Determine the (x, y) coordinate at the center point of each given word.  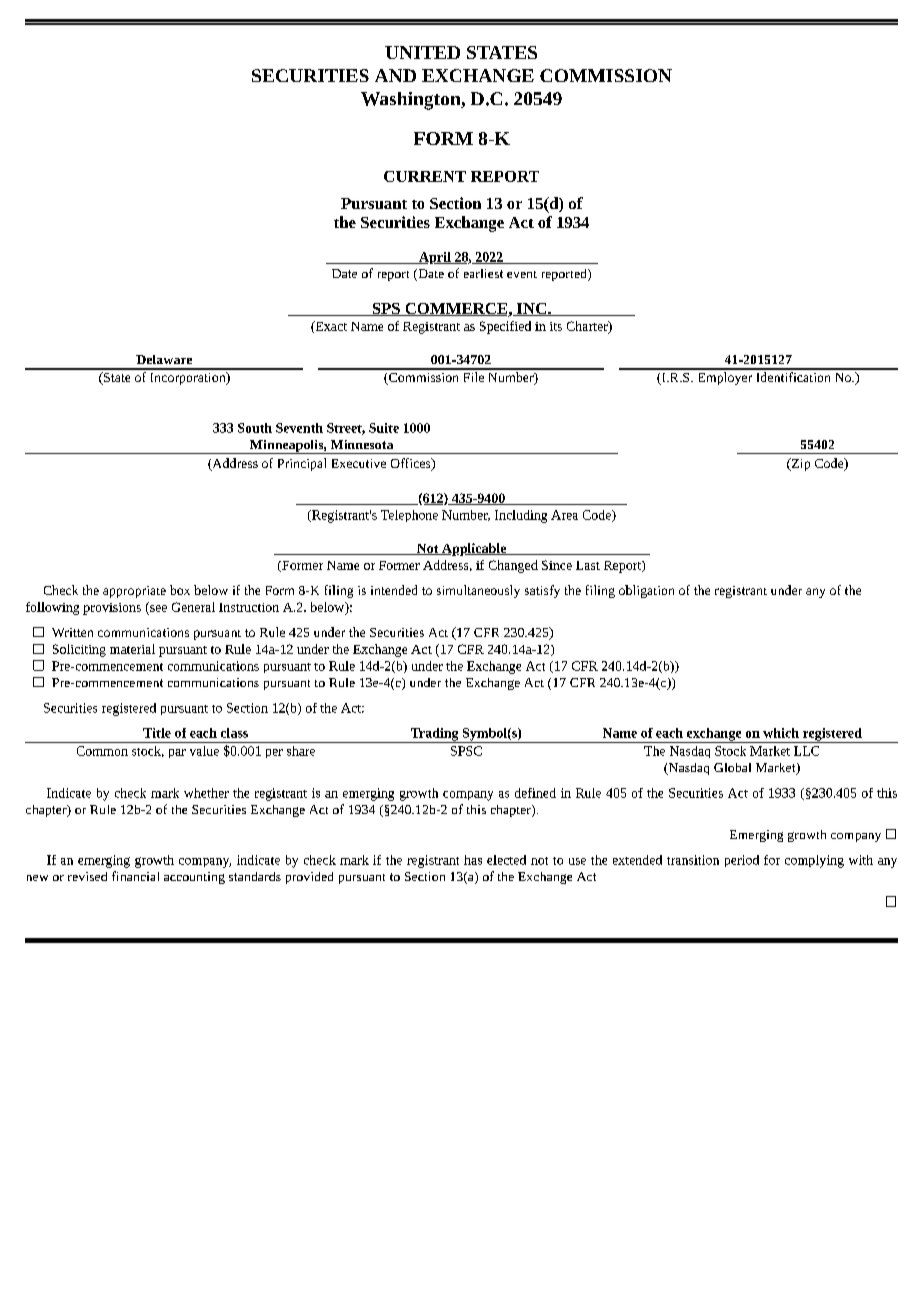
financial (135, 876)
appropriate (134, 592)
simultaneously (478, 591)
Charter (588, 327)
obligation (646, 591)
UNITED (422, 52)
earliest (483, 273)
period (742, 861)
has (473, 860)
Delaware (164, 359)
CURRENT (425, 176)
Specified (505, 327)
